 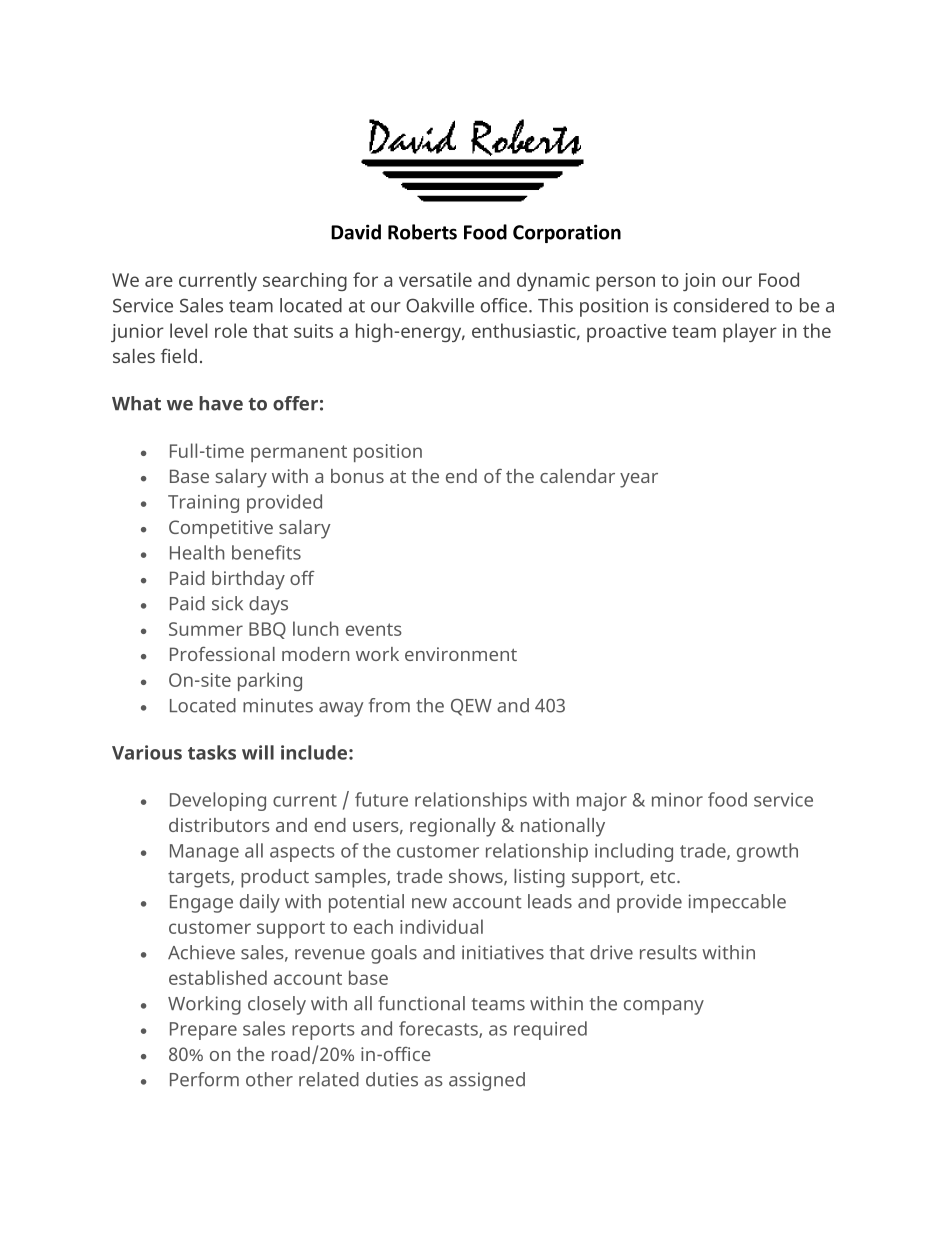 I want to click on year, so click(x=639, y=480).
